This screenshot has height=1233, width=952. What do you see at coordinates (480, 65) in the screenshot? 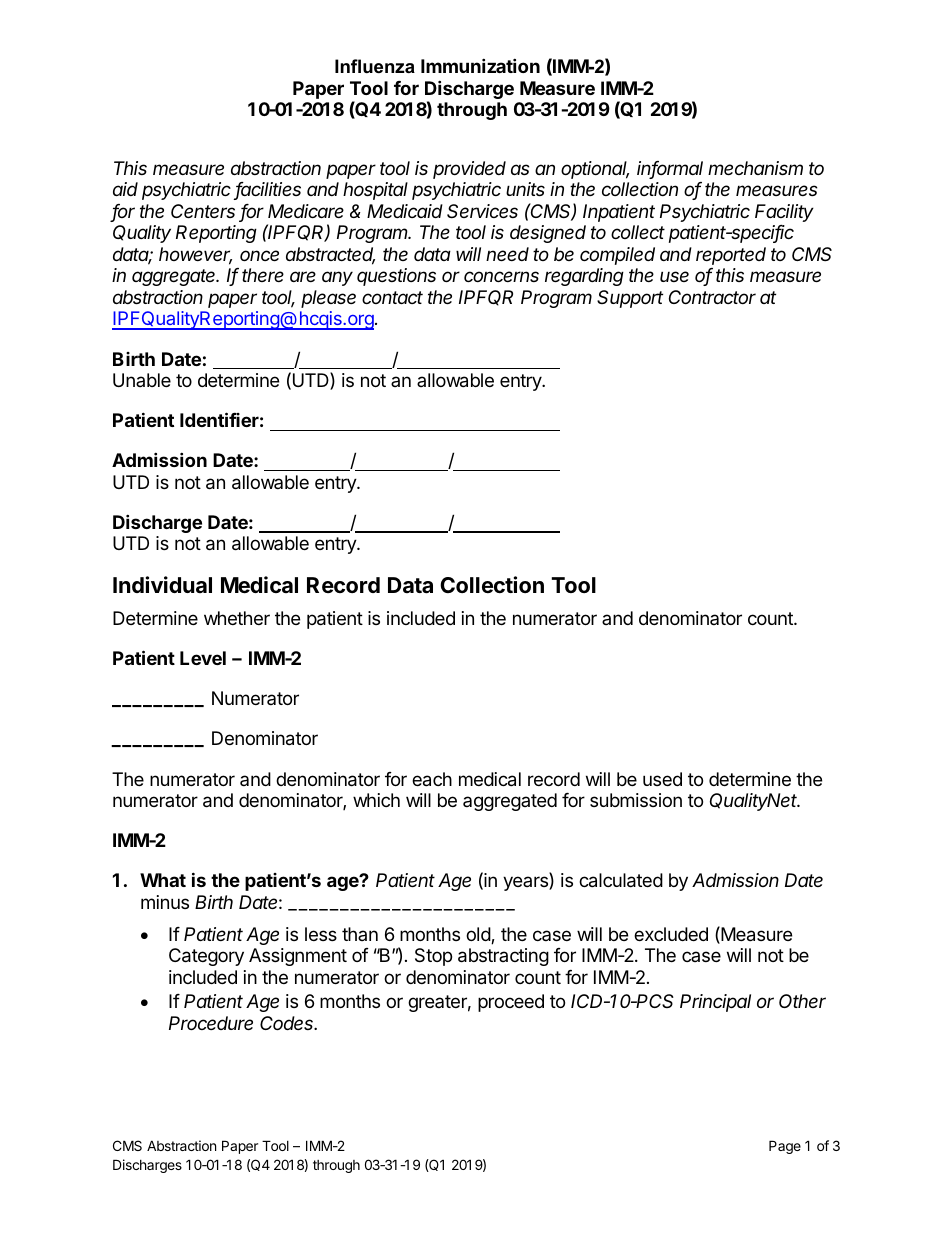
I see `Immunization` at bounding box center [480, 65].
